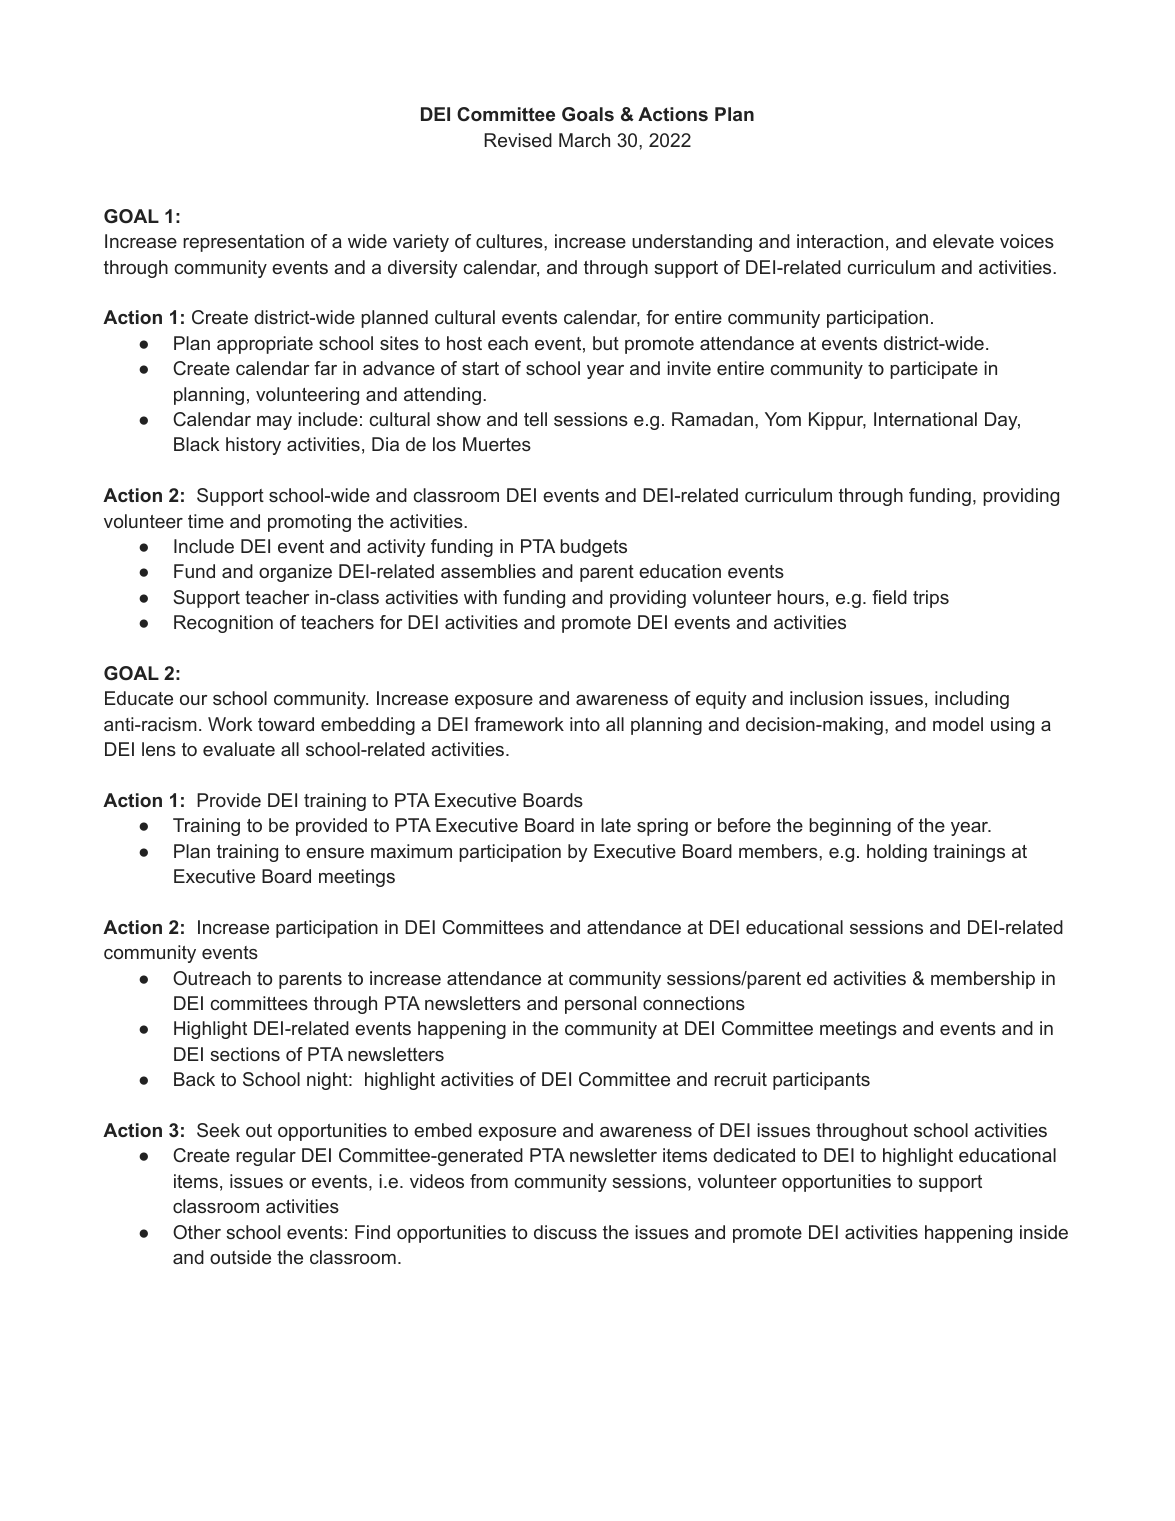 Image resolution: width=1175 pixels, height=1521 pixels. Describe the element at coordinates (197, 1232) in the screenshot. I see `Other` at that location.
